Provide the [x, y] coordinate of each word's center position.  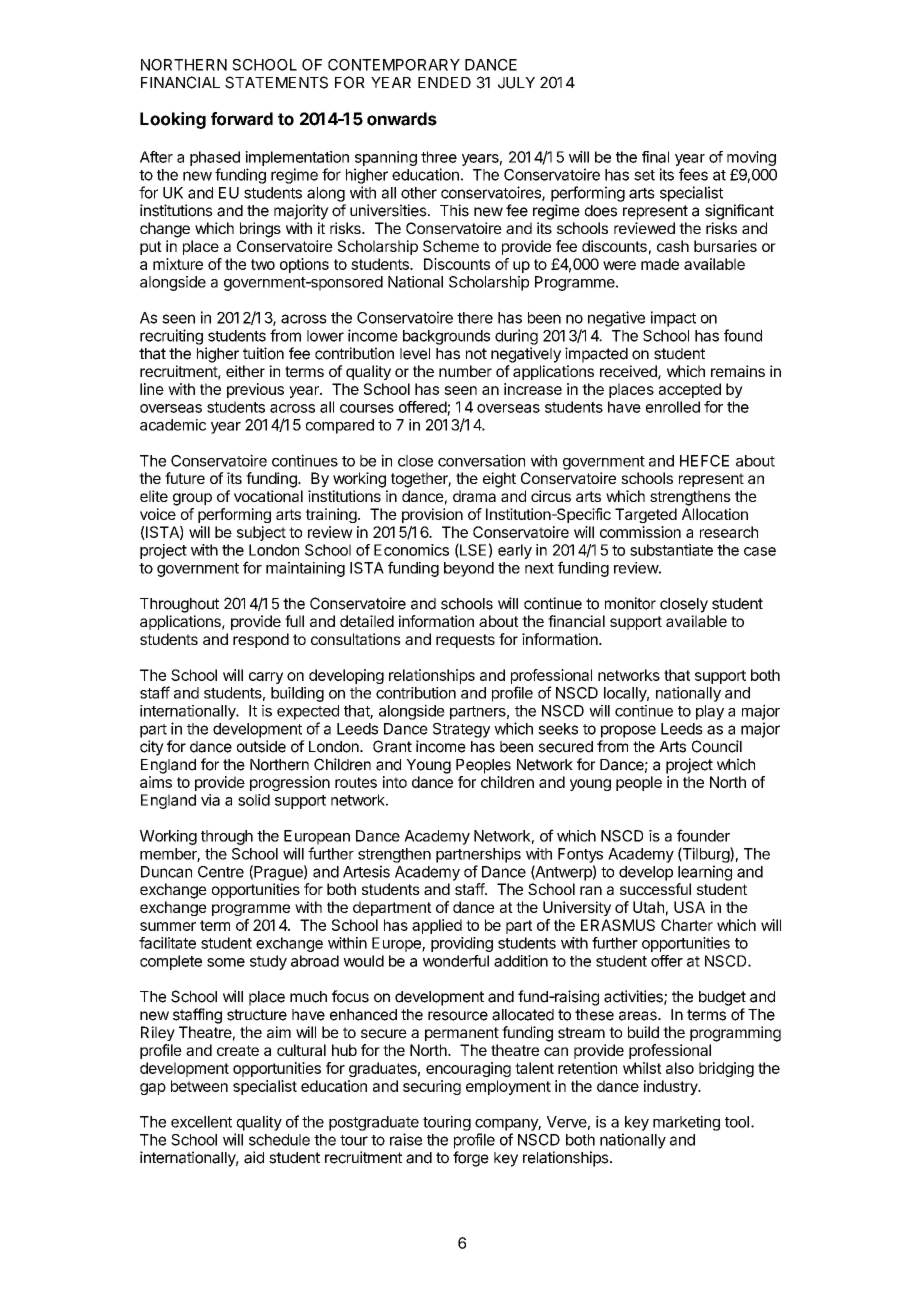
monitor [630, 603]
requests [465, 641]
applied [437, 926]
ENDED [444, 82]
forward [242, 119]
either [245, 371]
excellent [201, 1122]
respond [261, 640]
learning [705, 873]
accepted [690, 390]
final [655, 157]
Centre [221, 872]
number [465, 371]
